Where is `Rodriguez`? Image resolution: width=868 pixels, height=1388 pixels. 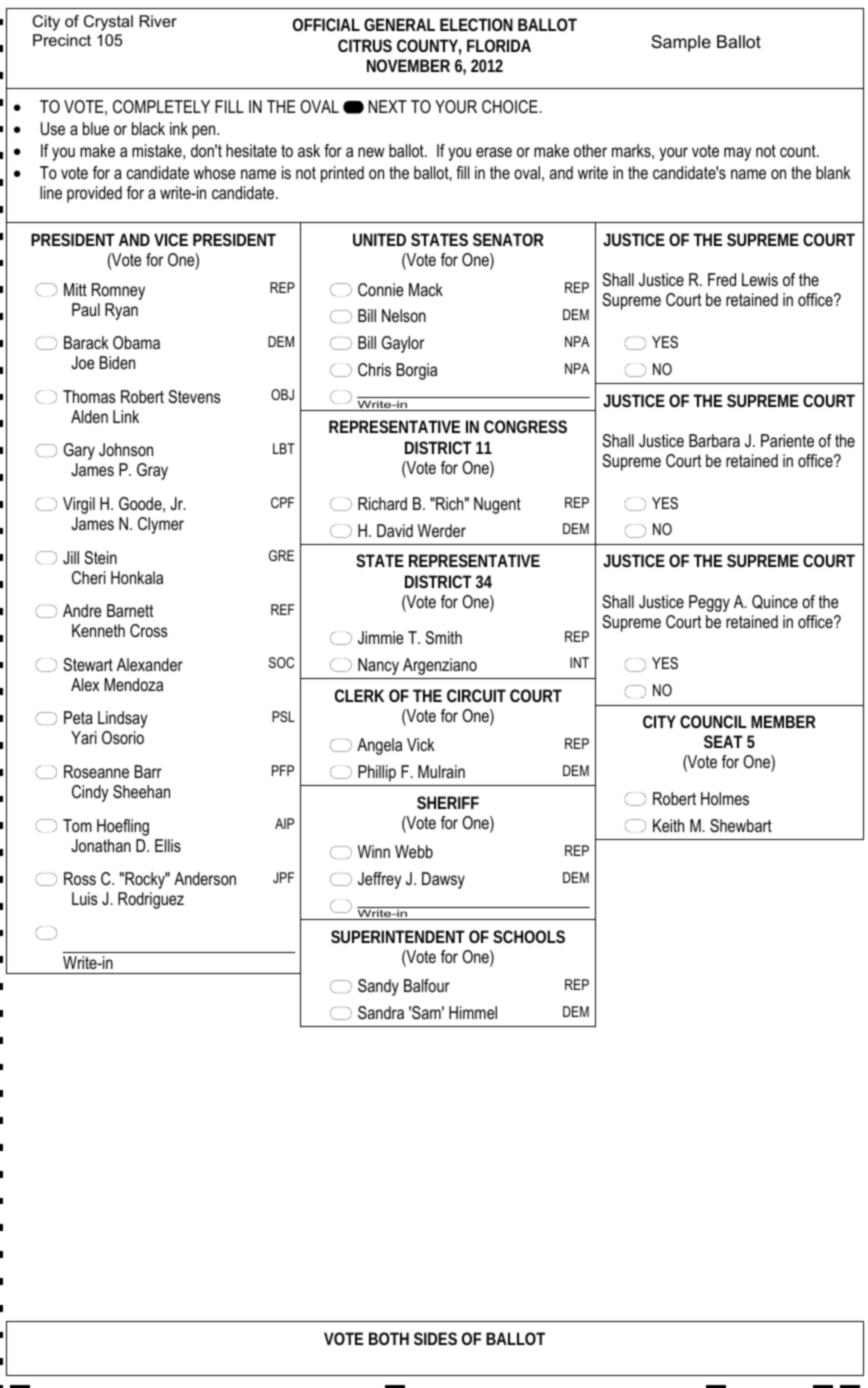 Rodriguez is located at coordinates (151, 900).
